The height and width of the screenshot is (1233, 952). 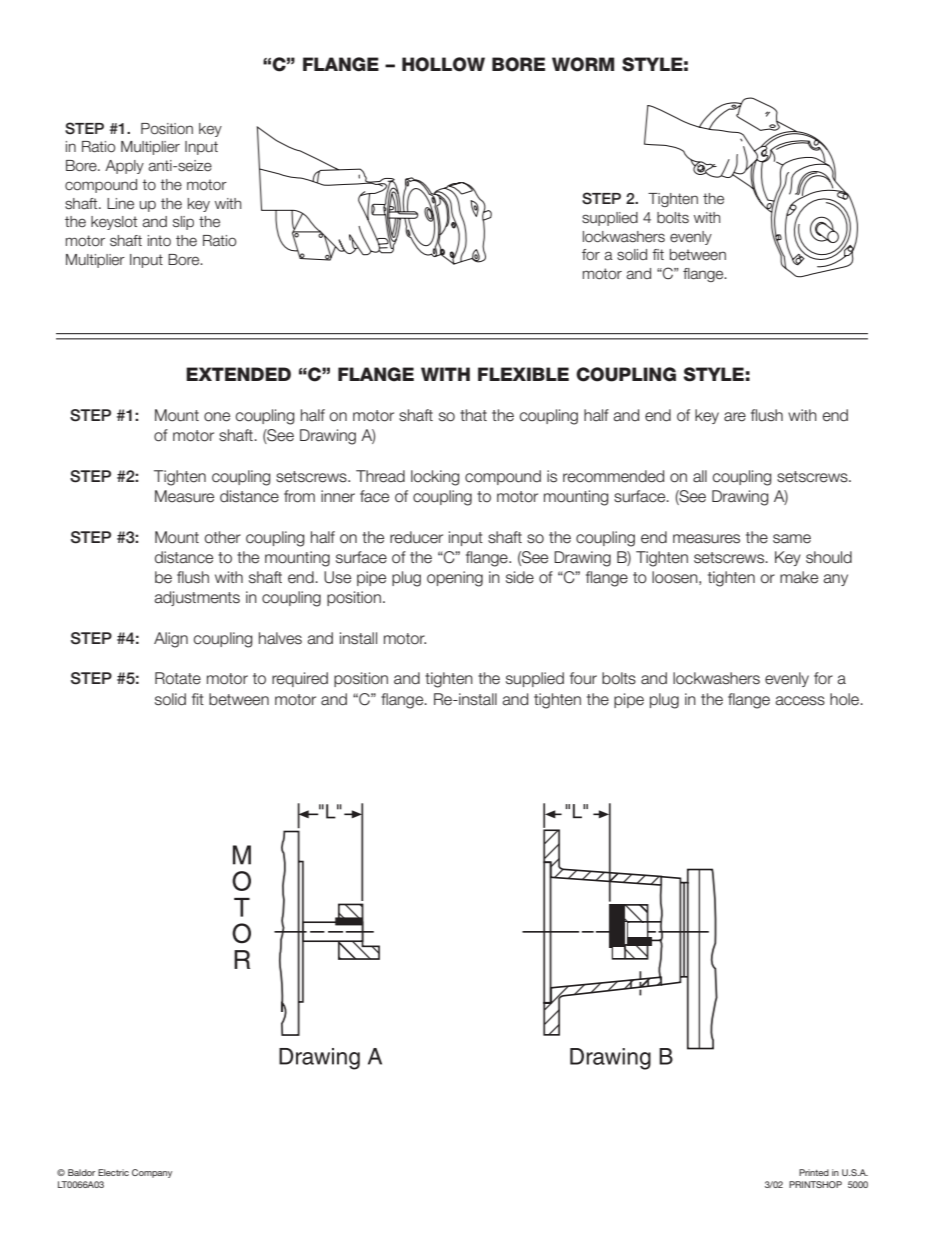 What do you see at coordinates (152, 1173) in the screenshot?
I see `Company` at bounding box center [152, 1173].
